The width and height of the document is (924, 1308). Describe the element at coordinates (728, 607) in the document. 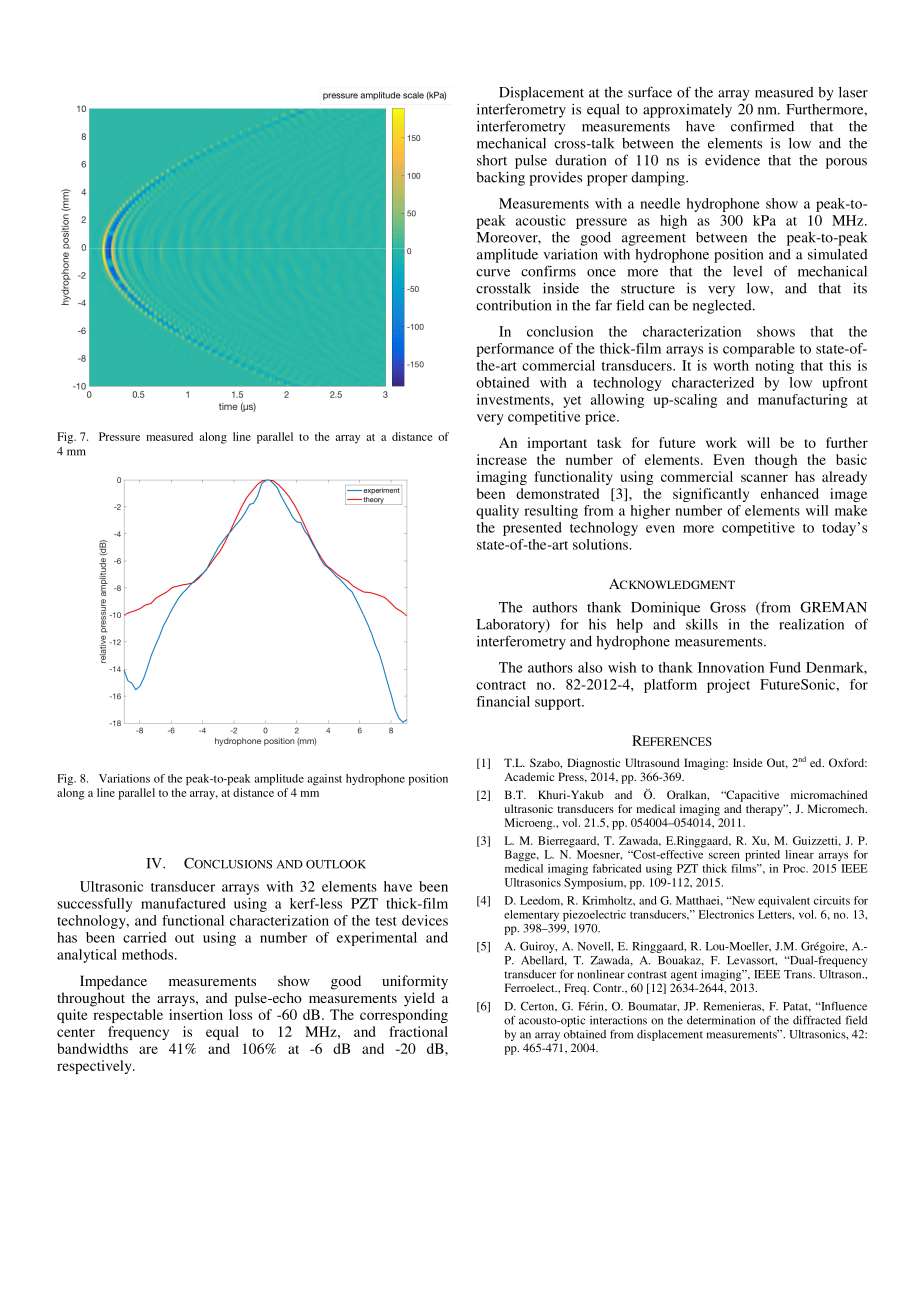

I see `Gross` at that location.
